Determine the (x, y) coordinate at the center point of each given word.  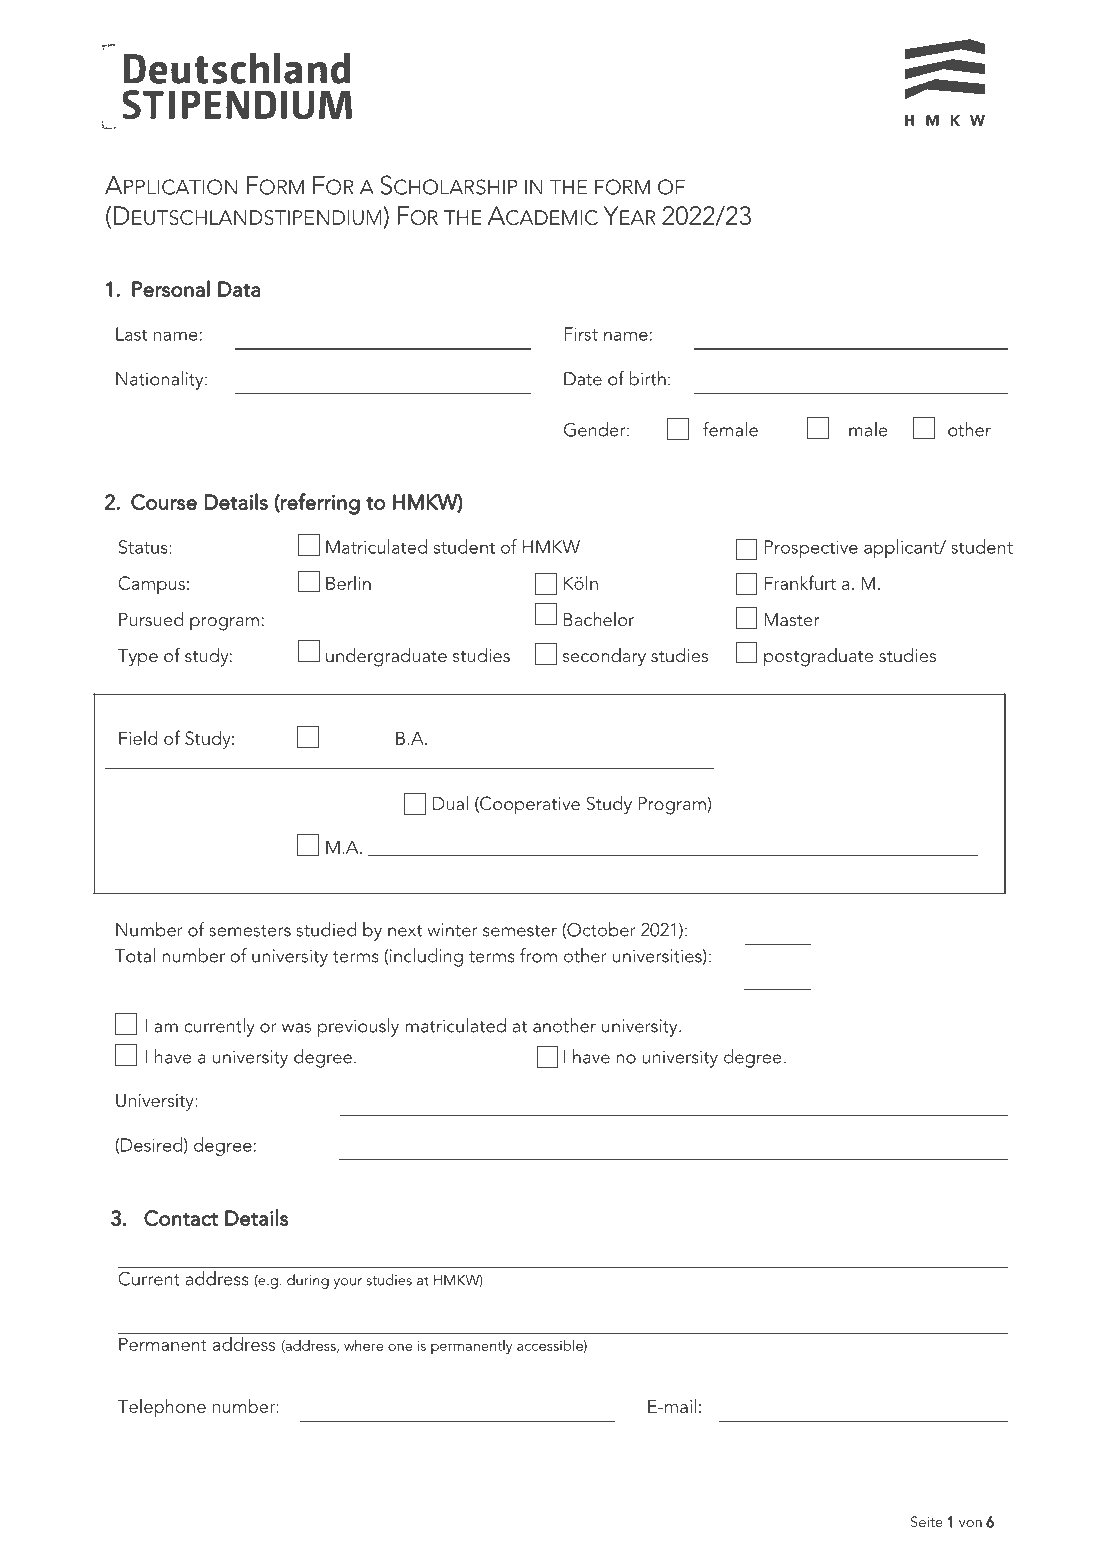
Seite (927, 1522)
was (296, 1028)
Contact (181, 1218)
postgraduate (818, 657)
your (347, 1283)
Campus (151, 585)
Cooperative (529, 805)
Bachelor (598, 619)
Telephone (162, 1407)
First (581, 334)
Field (138, 738)
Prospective (811, 549)
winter (452, 930)
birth (647, 378)
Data (239, 289)
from (538, 955)
